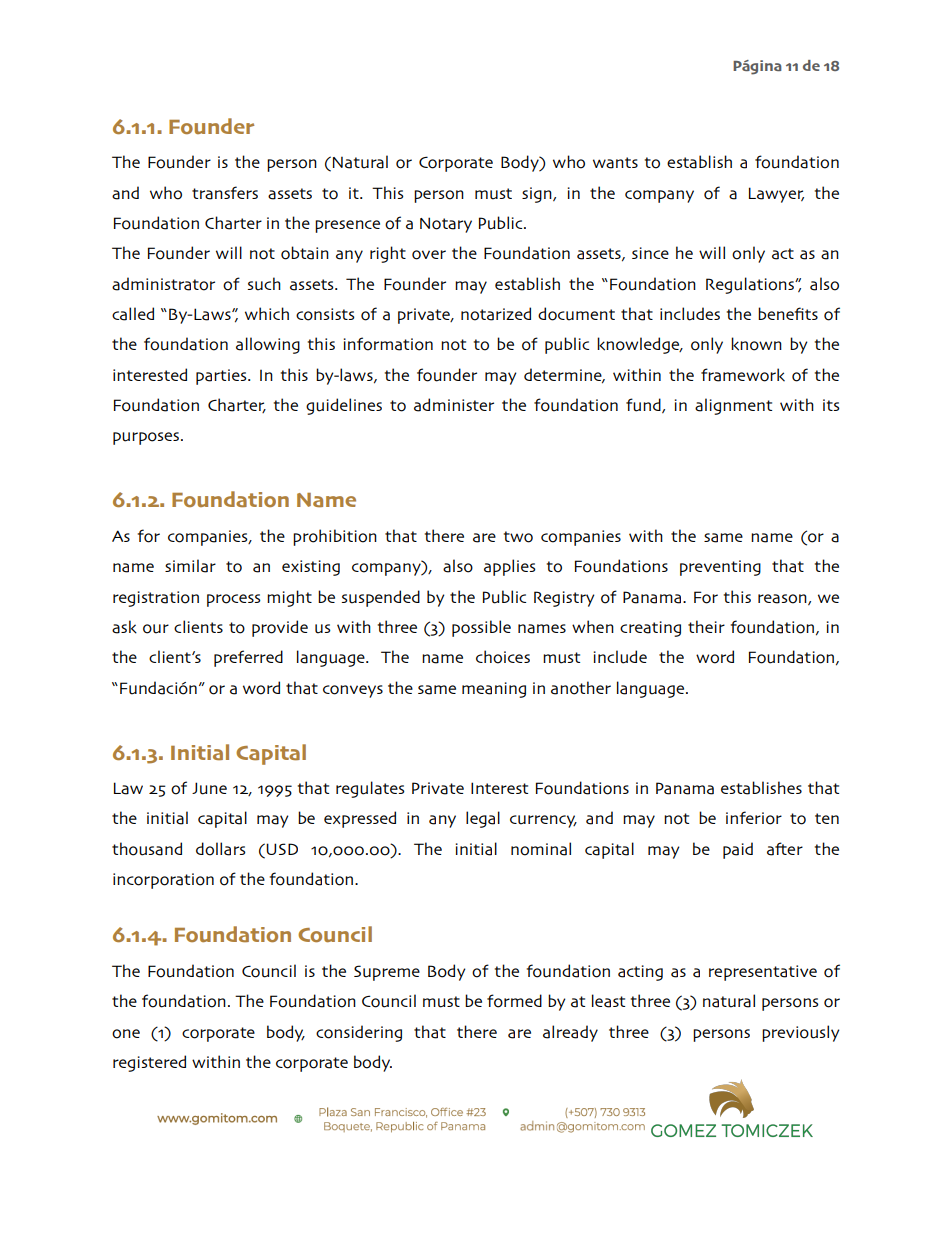 This document has height=1233, width=952. I want to click on inferior, so click(754, 818).
